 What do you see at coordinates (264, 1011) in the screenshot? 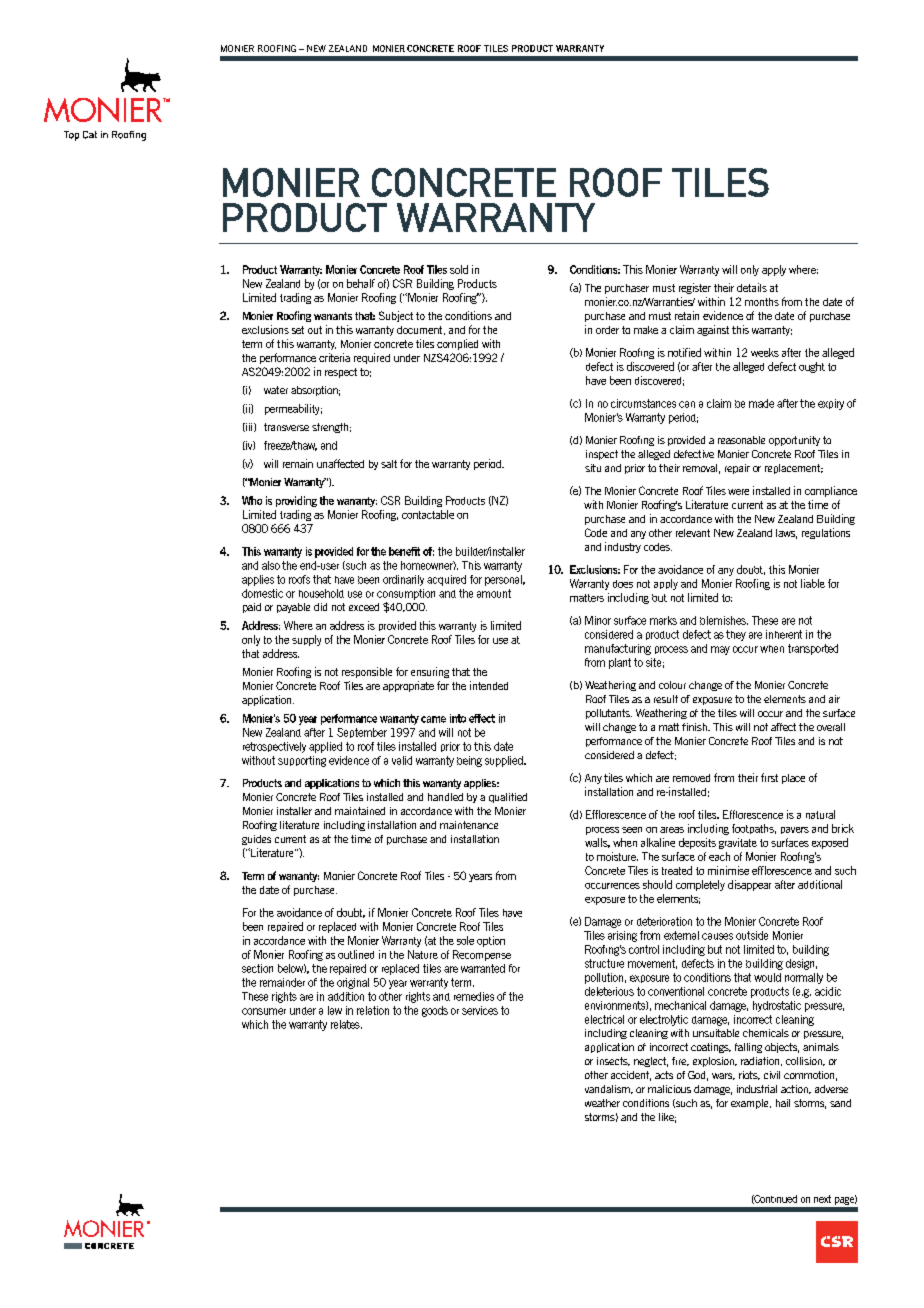
I see `consumer` at bounding box center [264, 1011].
